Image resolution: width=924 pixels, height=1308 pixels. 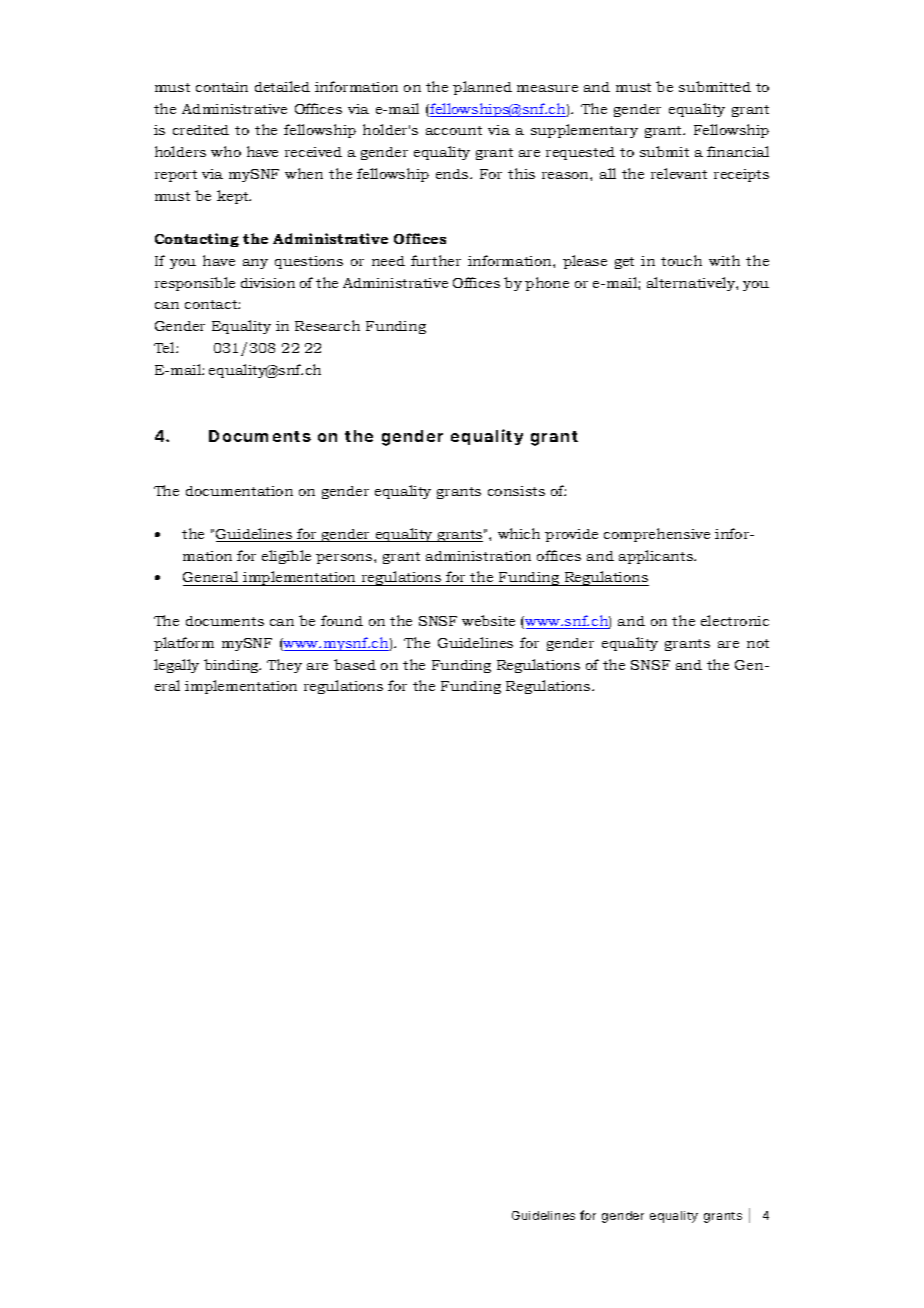 What do you see at coordinates (286, 557) in the page?
I see `eligible` at bounding box center [286, 557].
